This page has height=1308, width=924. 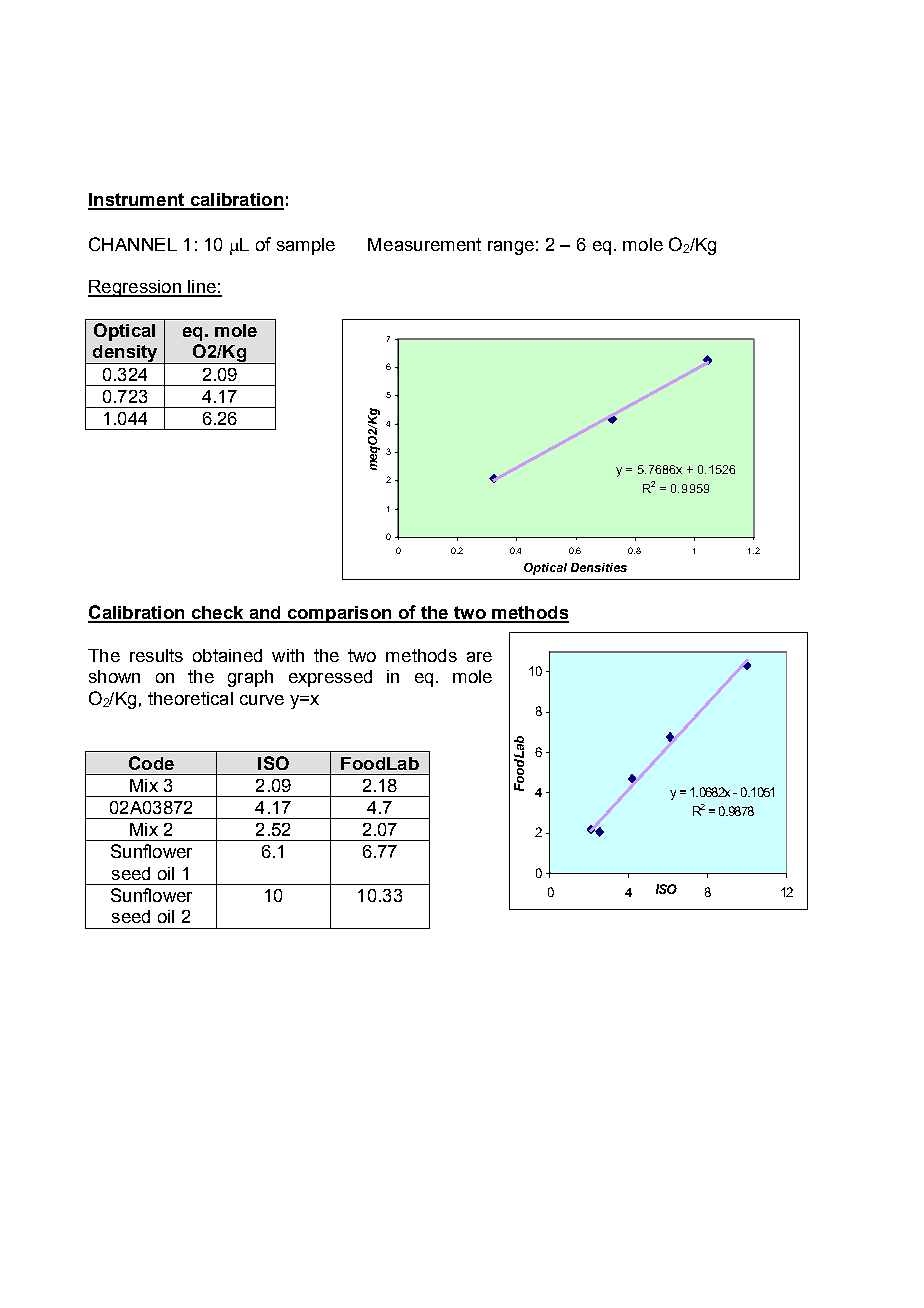 I want to click on curve, so click(x=262, y=700).
